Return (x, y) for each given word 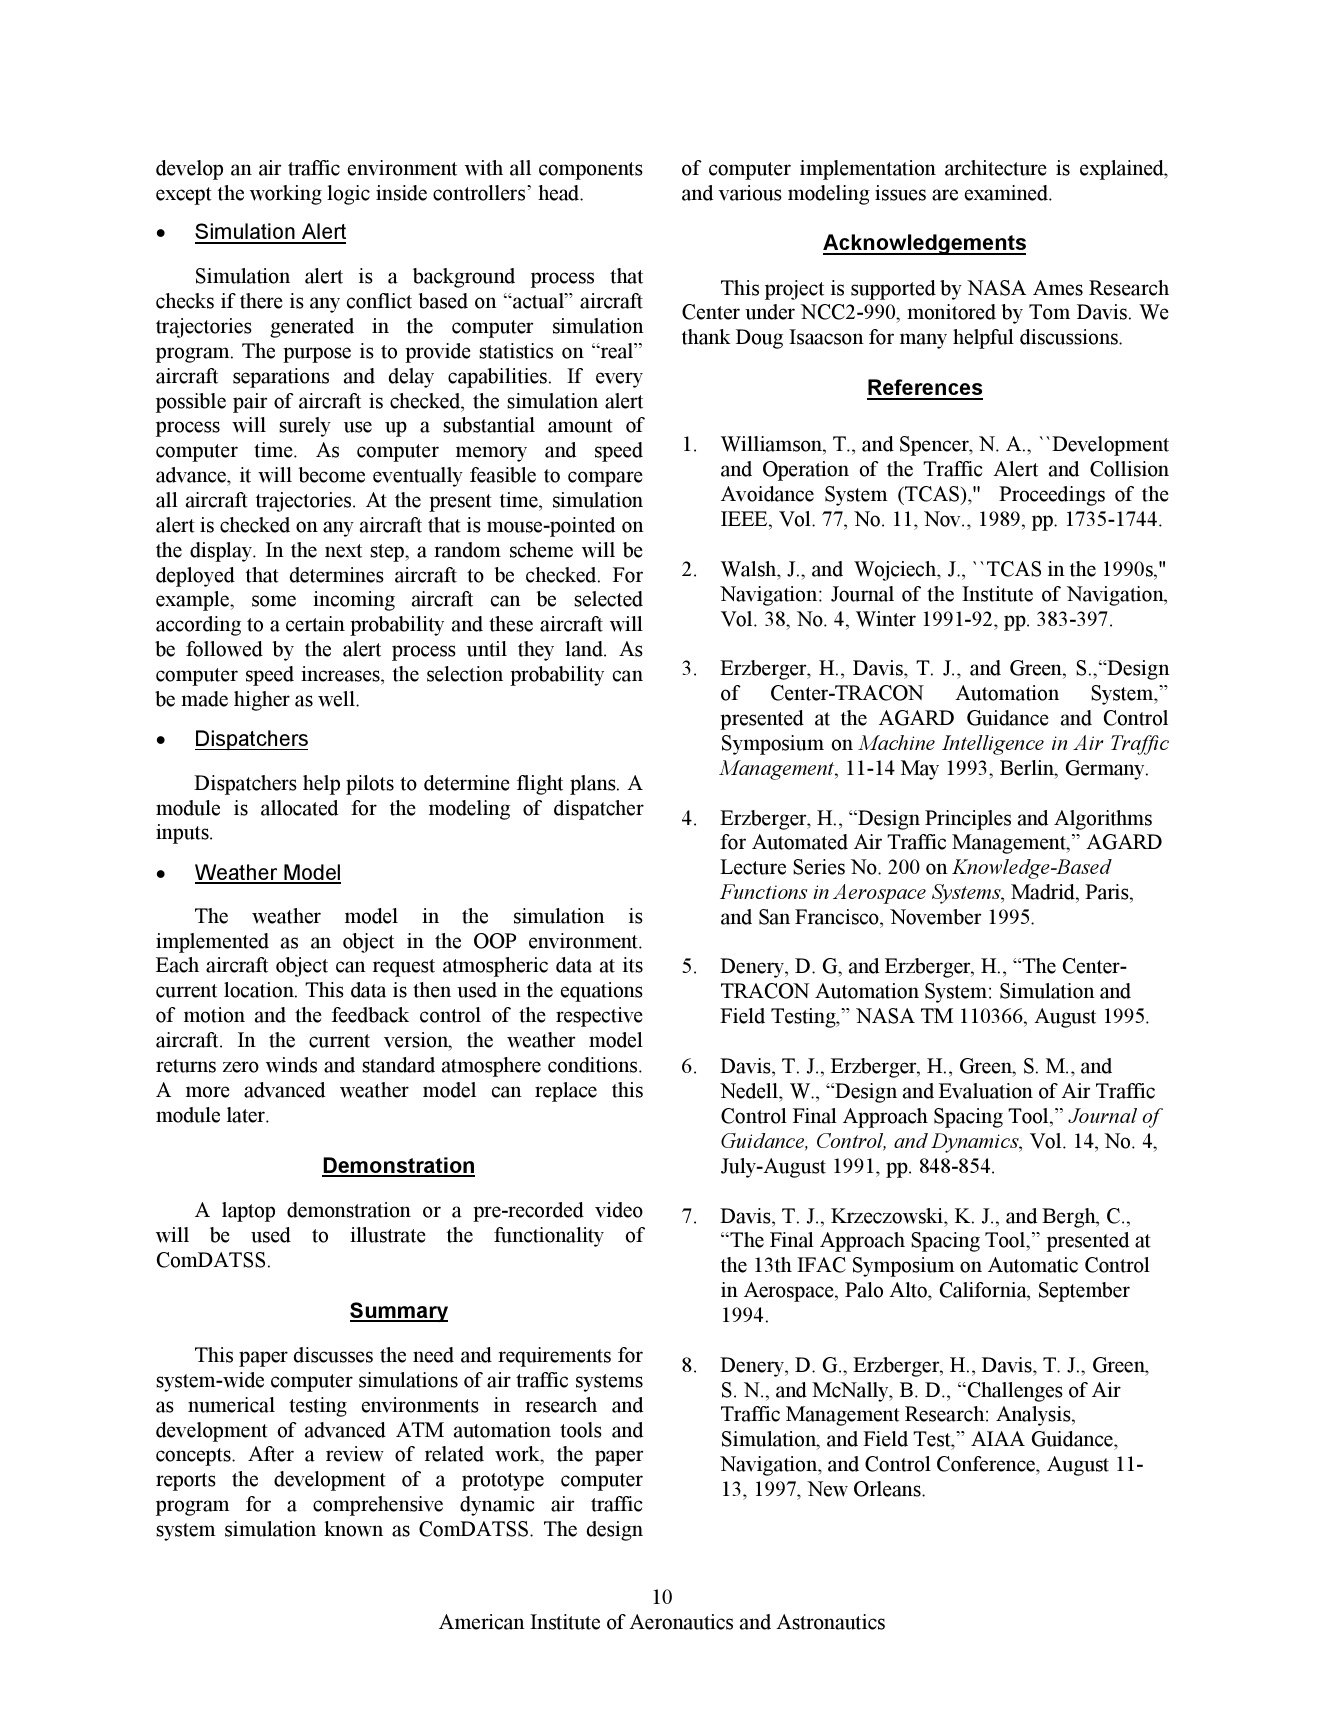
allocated (299, 808)
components (591, 171)
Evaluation (986, 1091)
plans (594, 785)
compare (605, 479)
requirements (554, 1357)
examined (1007, 193)
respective (599, 1017)
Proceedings (1052, 496)
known (353, 1529)
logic (348, 195)
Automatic (1033, 1265)
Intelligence (993, 745)
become (331, 475)
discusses (333, 1355)
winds (291, 1065)
